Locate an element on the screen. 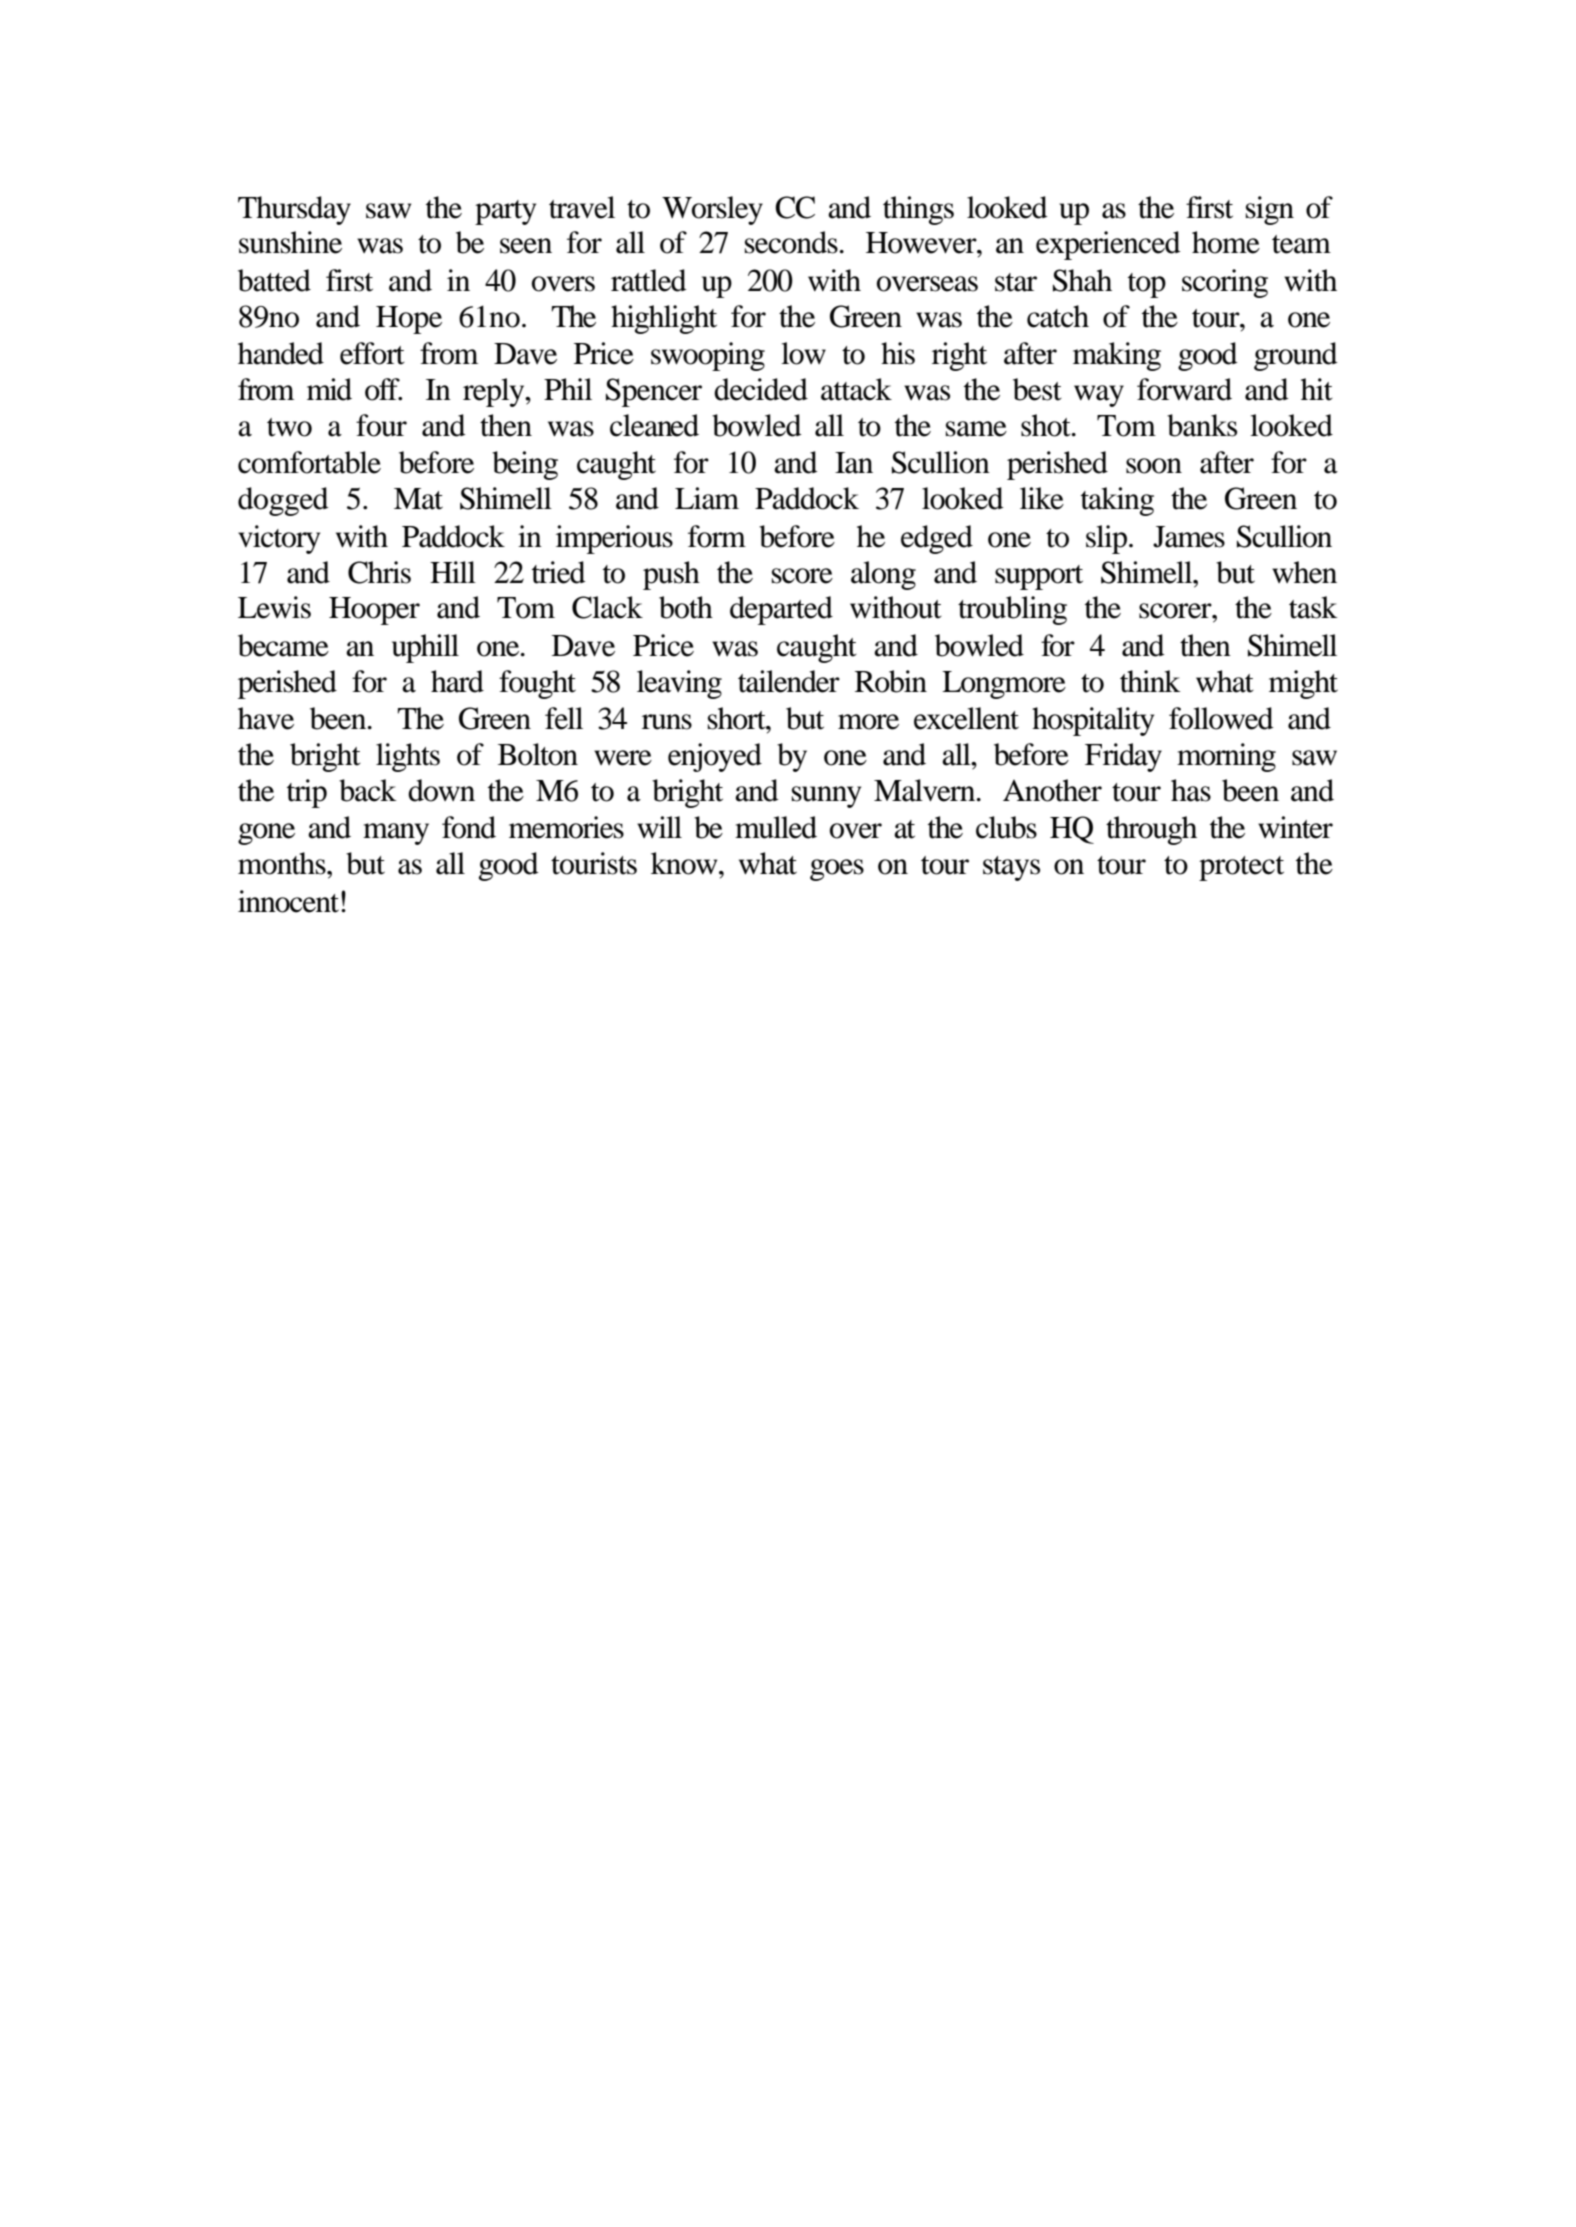 This screenshot has width=1576, height=2227. form is located at coordinates (717, 536).
